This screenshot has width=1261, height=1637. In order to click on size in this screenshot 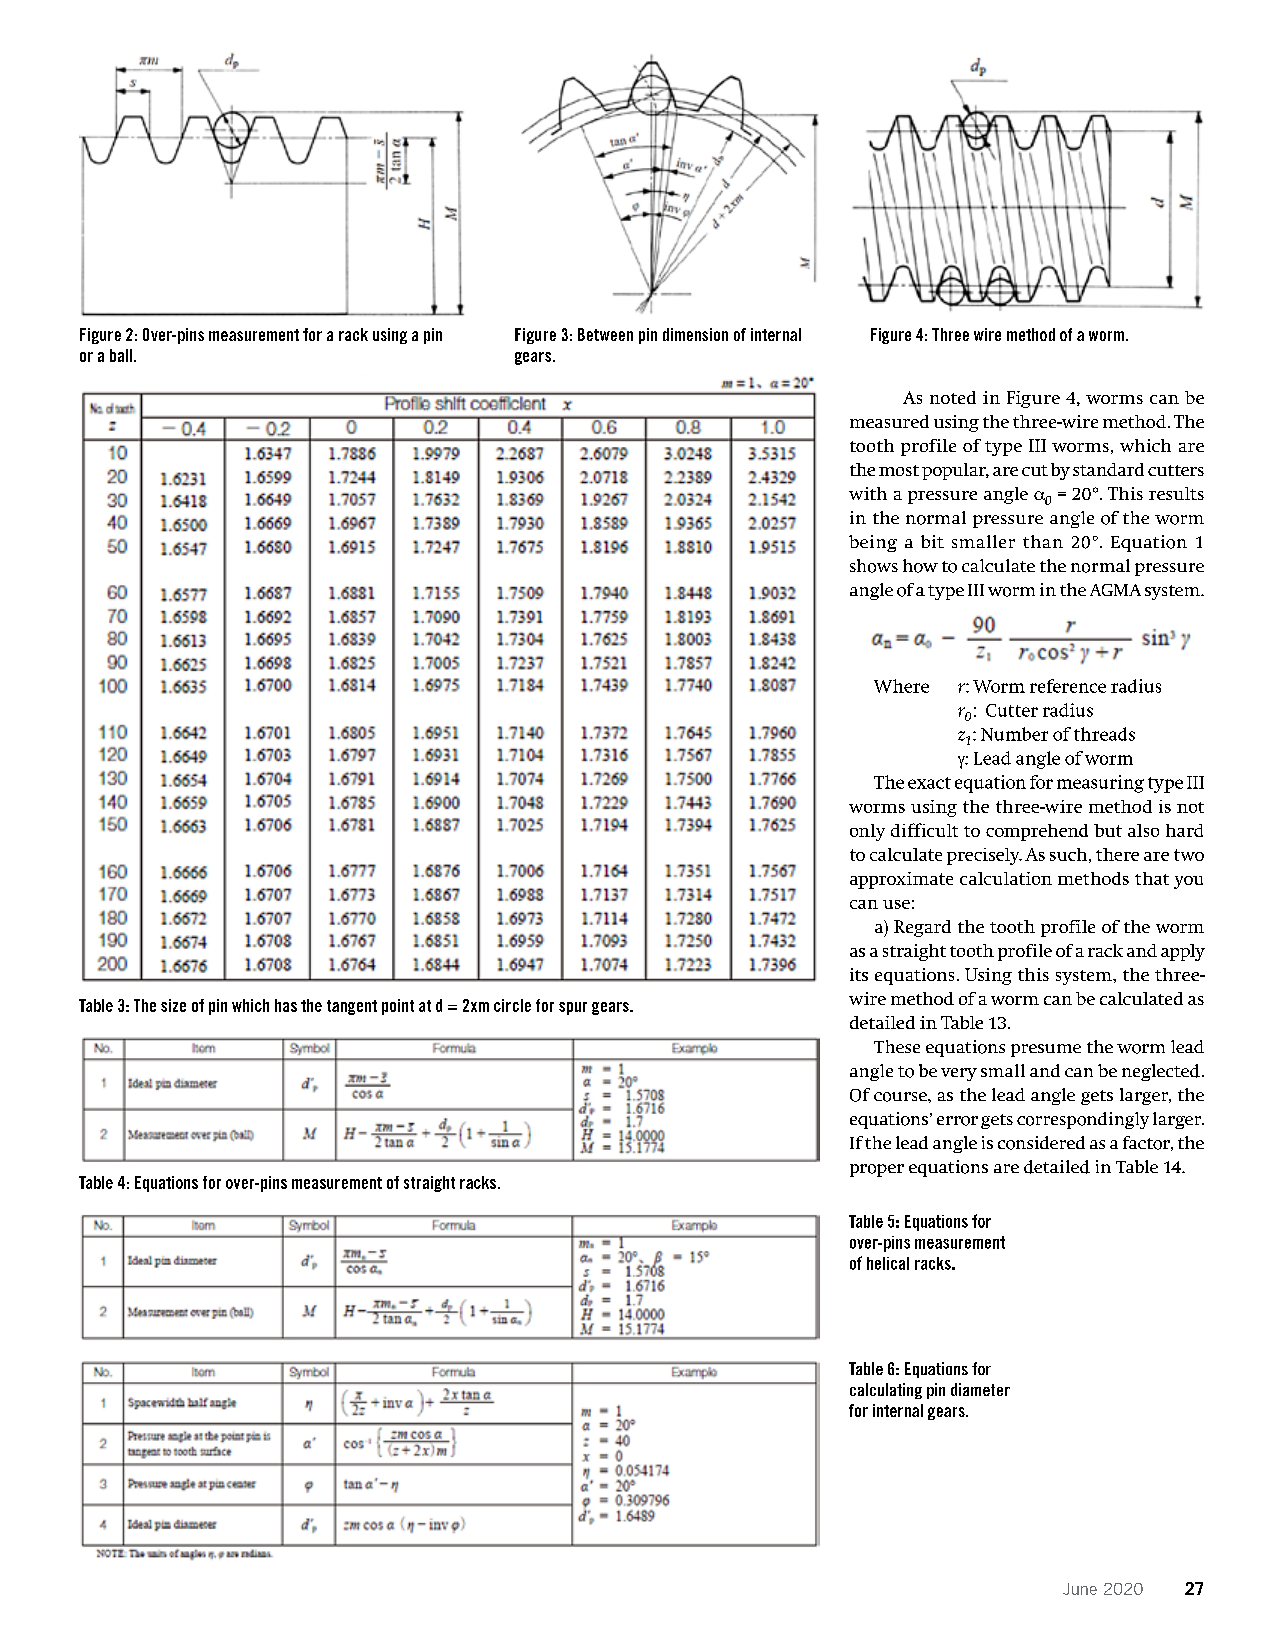, I will do `click(173, 1005)`.
